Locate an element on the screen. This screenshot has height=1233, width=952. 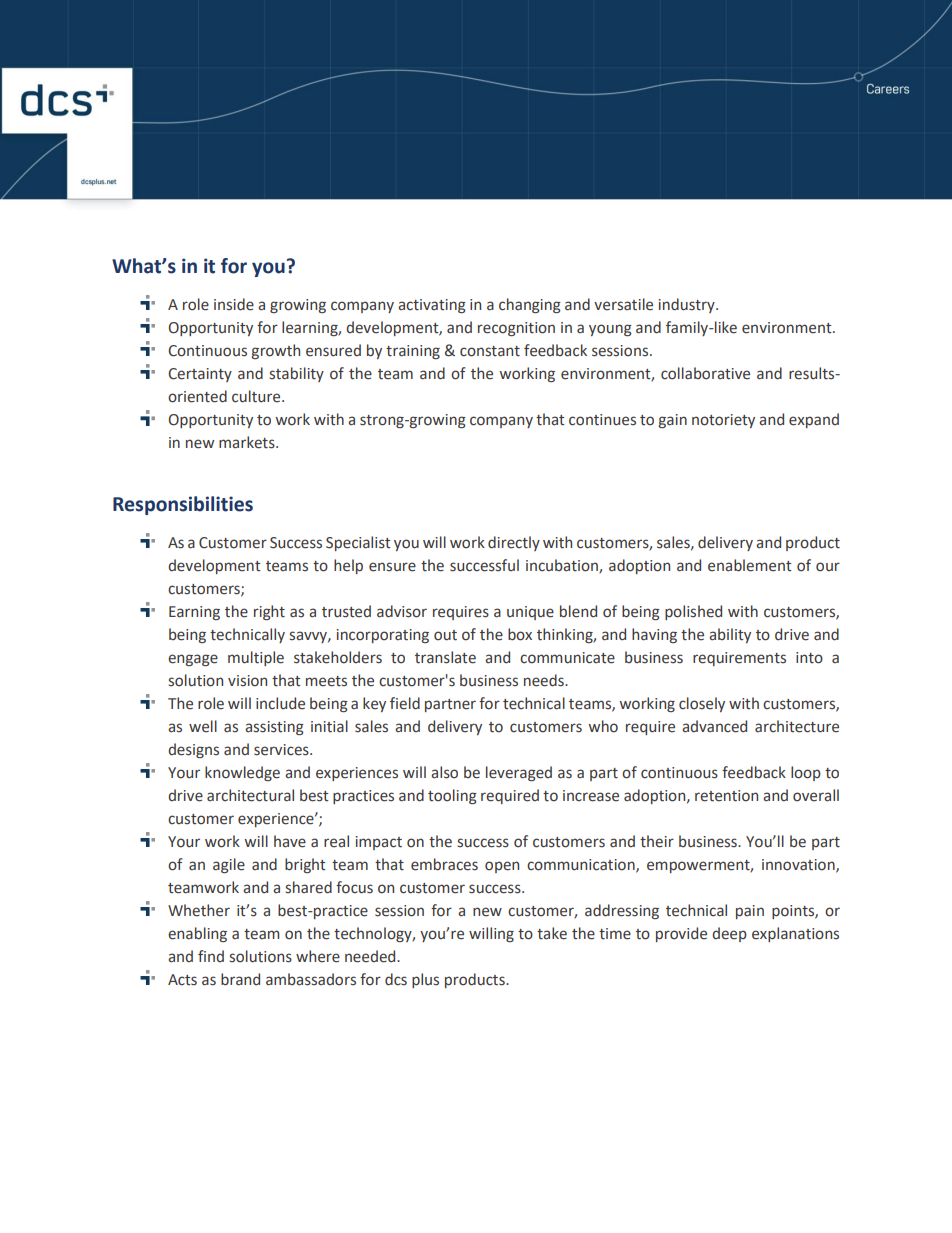
industry is located at coordinates (688, 305).
